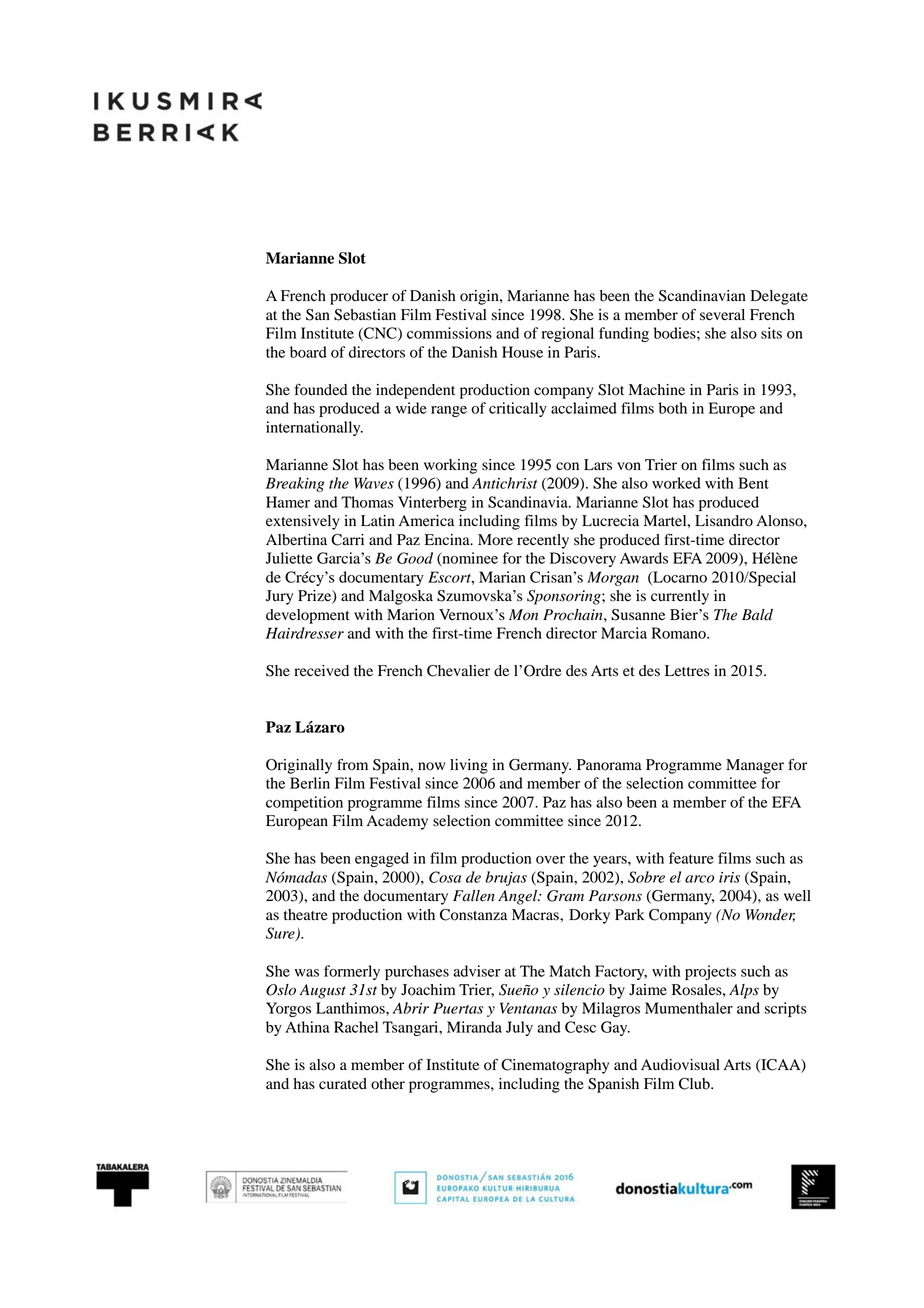  Describe the element at coordinates (365, 315) in the screenshot. I see `Sebastian` at that location.
